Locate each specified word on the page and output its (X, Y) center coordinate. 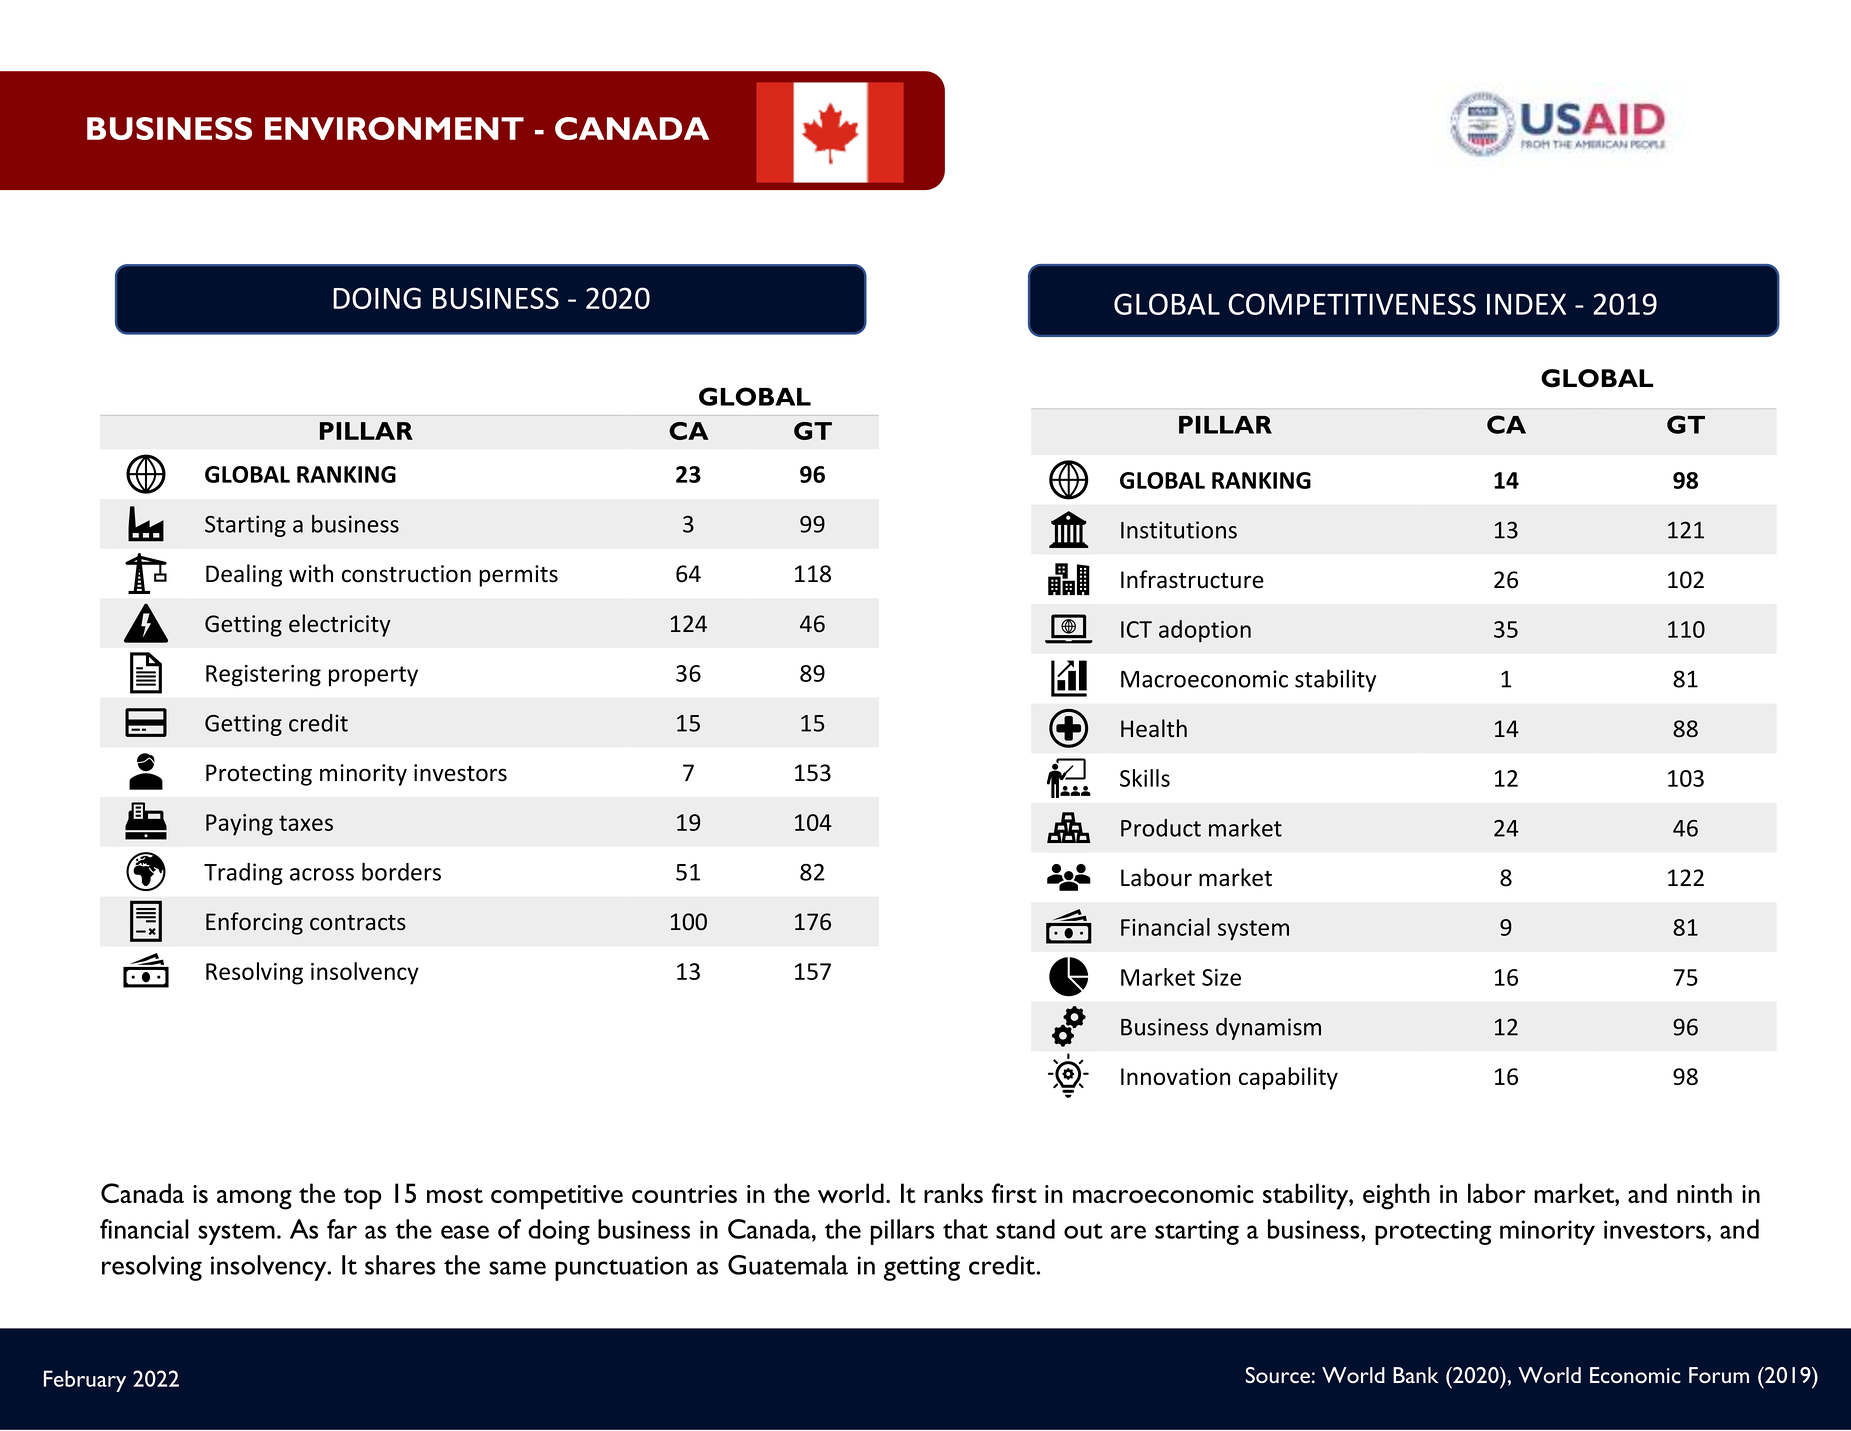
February (85, 1381)
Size (1221, 977)
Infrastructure (1192, 579)
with (311, 573)
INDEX (1526, 304)
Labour (1156, 877)
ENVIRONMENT (394, 128)
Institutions (1179, 530)
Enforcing (254, 923)
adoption (1205, 631)
